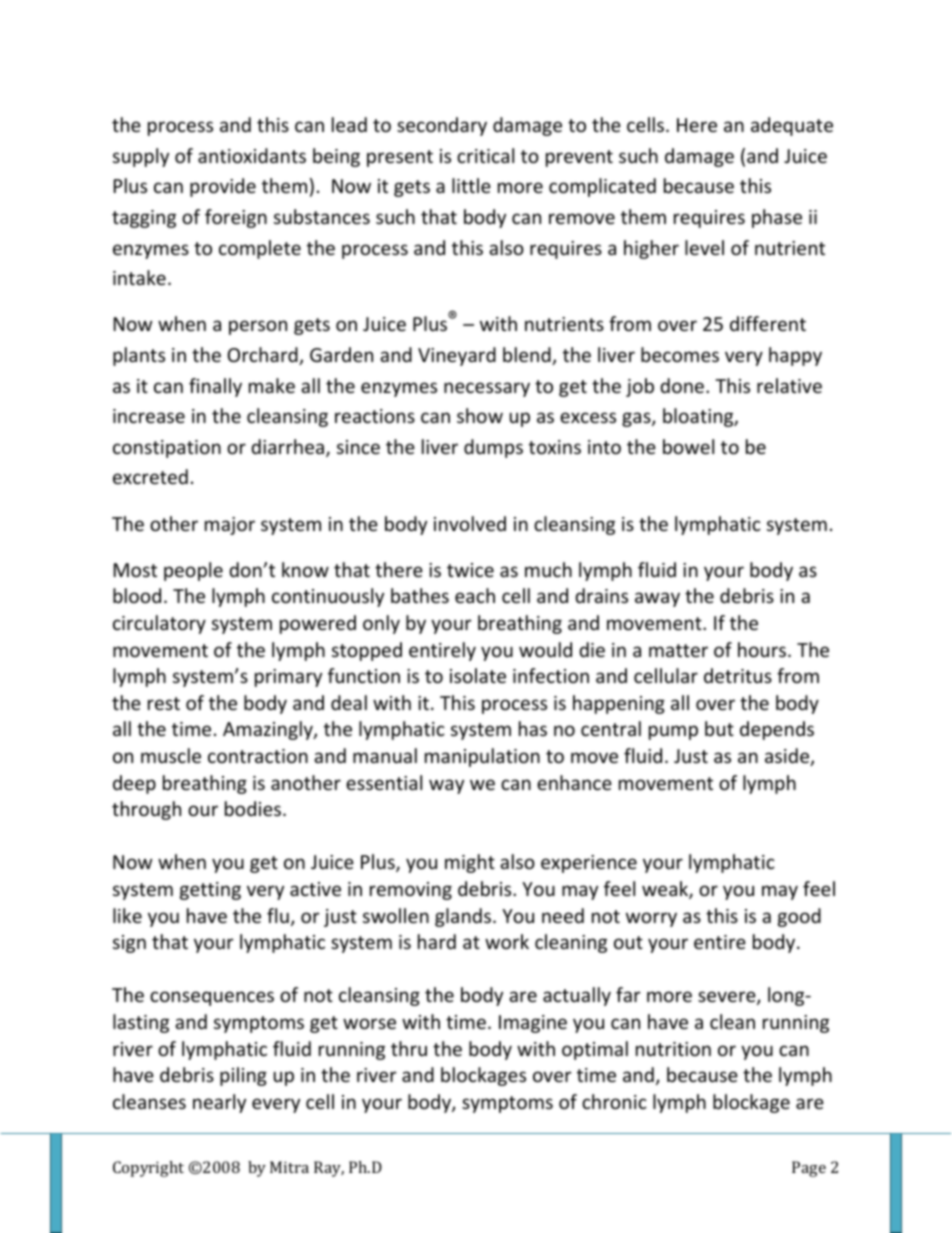 The height and width of the image is (1233, 952). What do you see at coordinates (252, 155) in the image?
I see `antioxidants` at bounding box center [252, 155].
